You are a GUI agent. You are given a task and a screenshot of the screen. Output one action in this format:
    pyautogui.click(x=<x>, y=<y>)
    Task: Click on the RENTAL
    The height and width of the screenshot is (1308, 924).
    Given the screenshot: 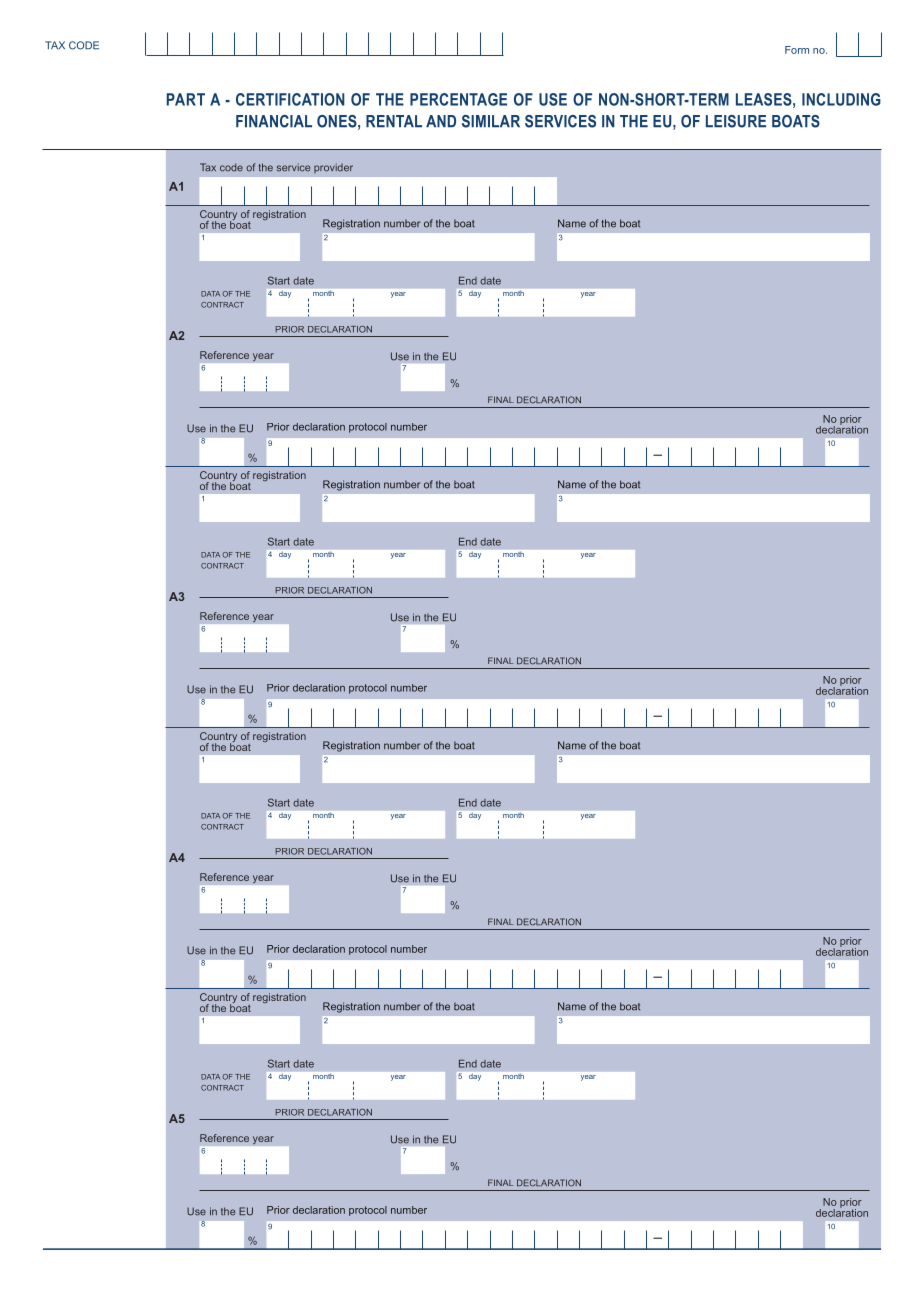 What is the action you would take?
    pyautogui.click(x=394, y=121)
